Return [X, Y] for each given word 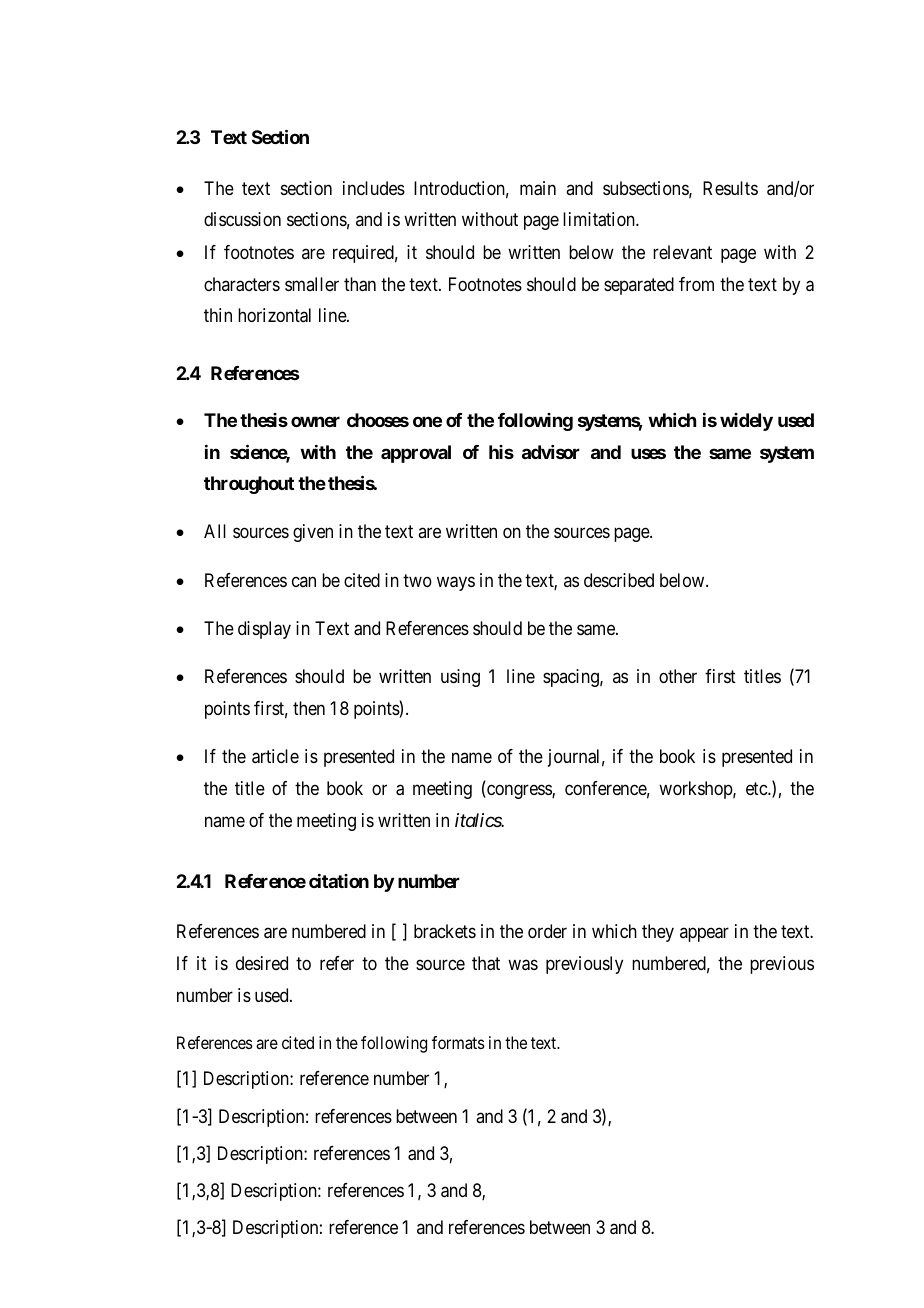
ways [456, 583]
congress [519, 792]
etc [757, 788]
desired [262, 963]
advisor [551, 452]
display [264, 630]
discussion [242, 219]
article [275, 756]
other [678, 676]
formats [458, 1042]
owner [315, 421]
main [538, 188]
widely [746, 422]
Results [730, 188]
